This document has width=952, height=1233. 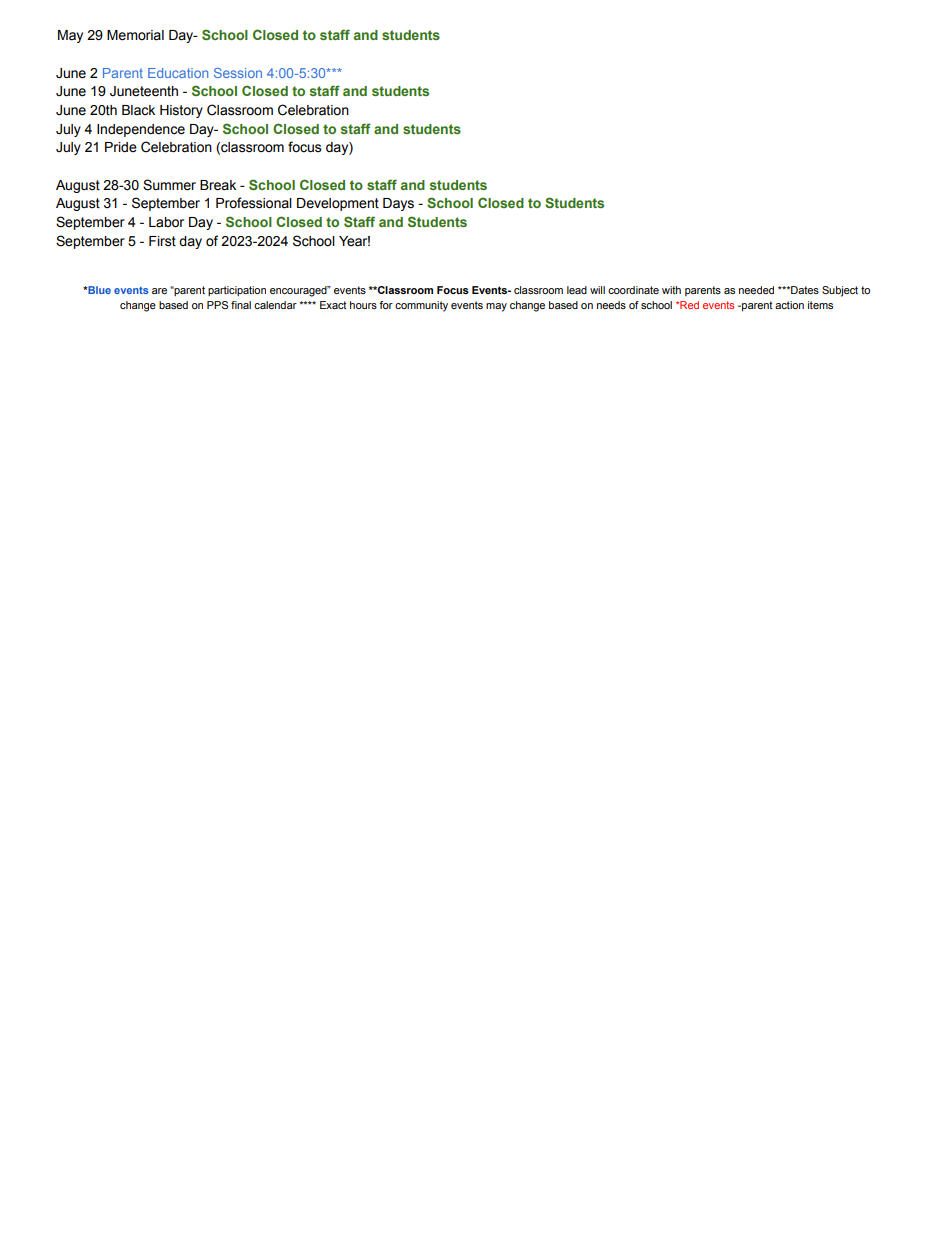 What do you see at coordinates (218, 185) in the document?
I see `Break` at bounding box center [218, 185].
